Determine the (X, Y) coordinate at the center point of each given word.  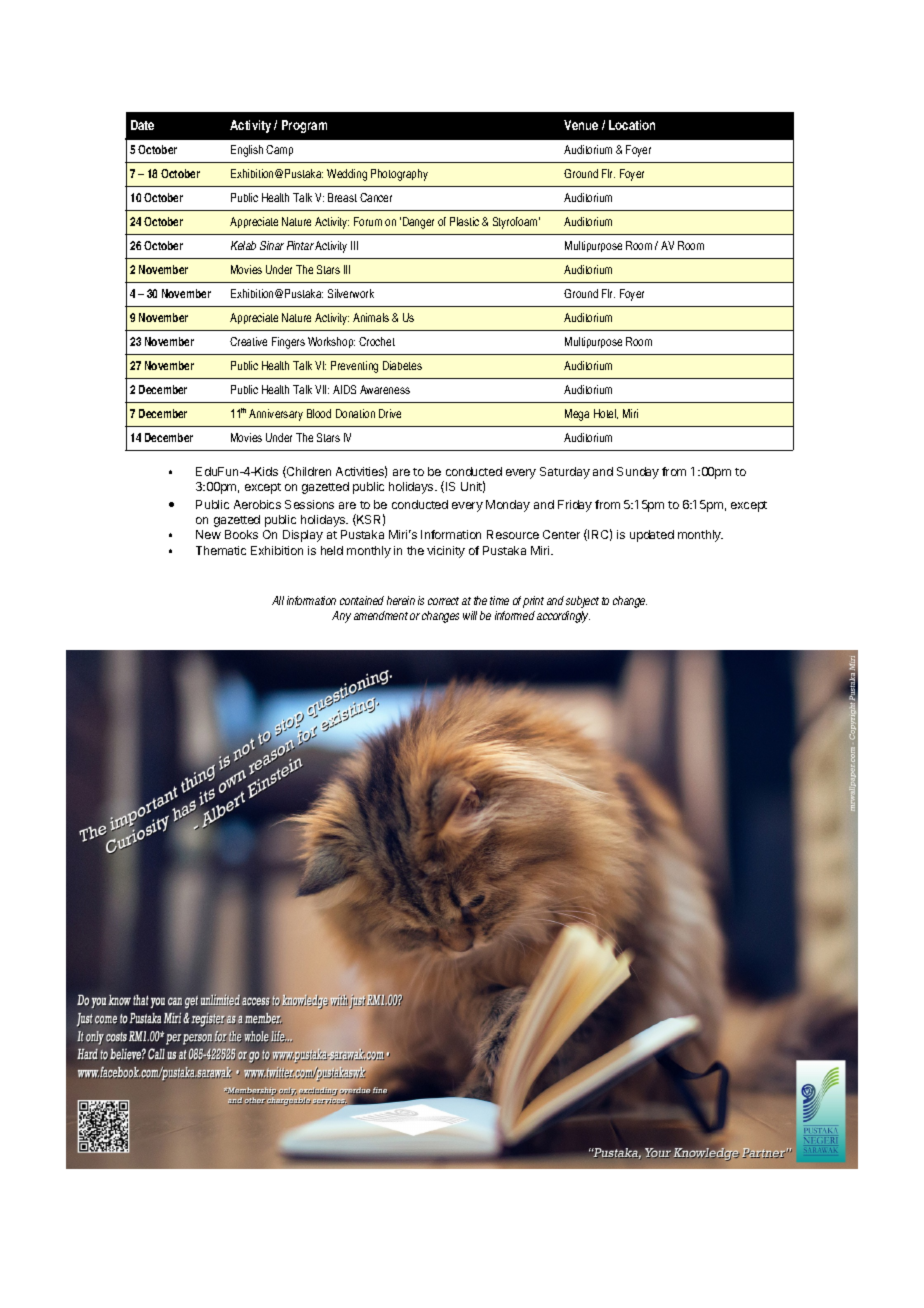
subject (582, 602)
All (278, 600)
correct (443, 601)
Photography (399, 175)
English (247, 151)
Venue (581, 125)
